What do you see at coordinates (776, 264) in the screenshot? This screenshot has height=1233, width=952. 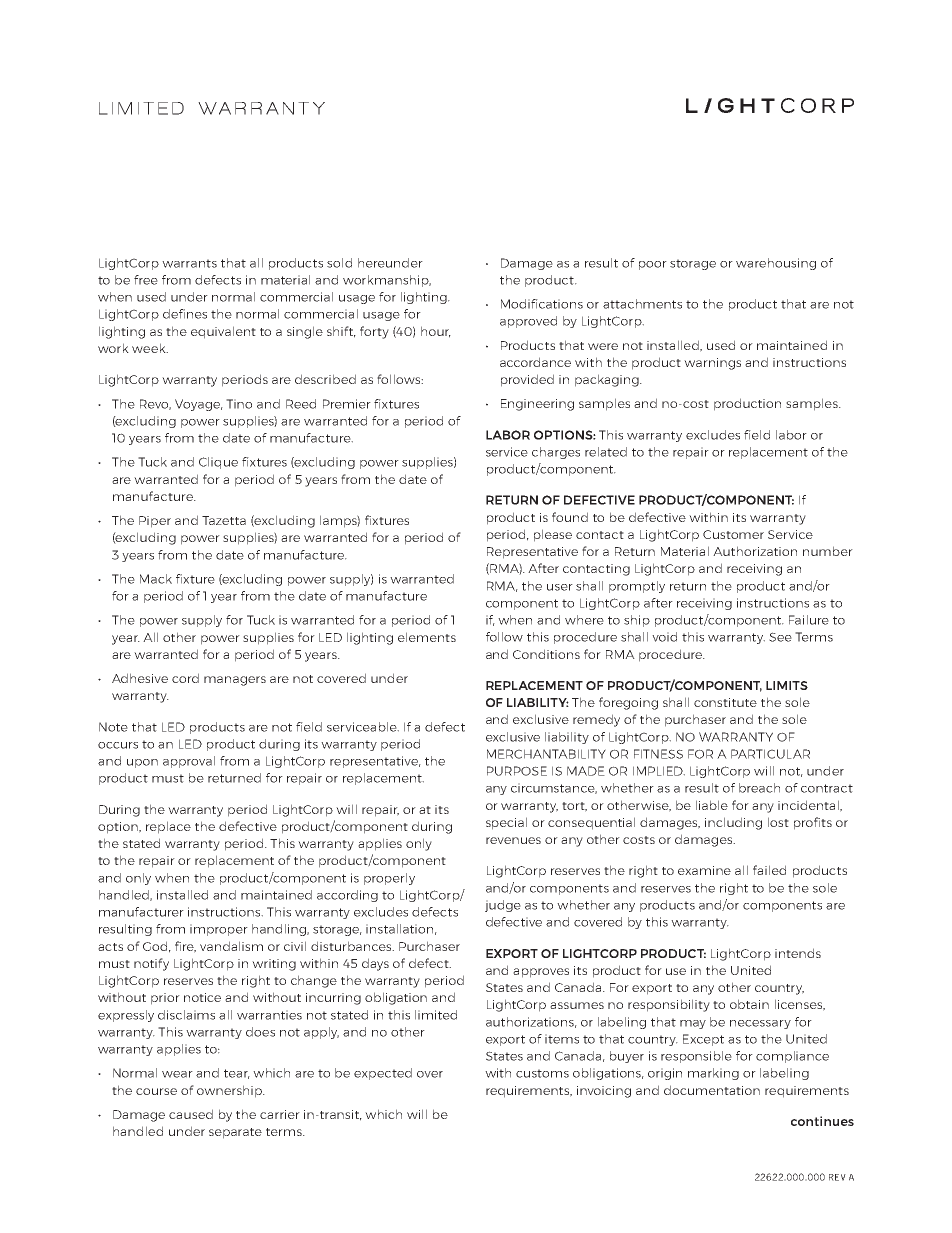 I see `warehousing` at bounding box center [776, 264].
